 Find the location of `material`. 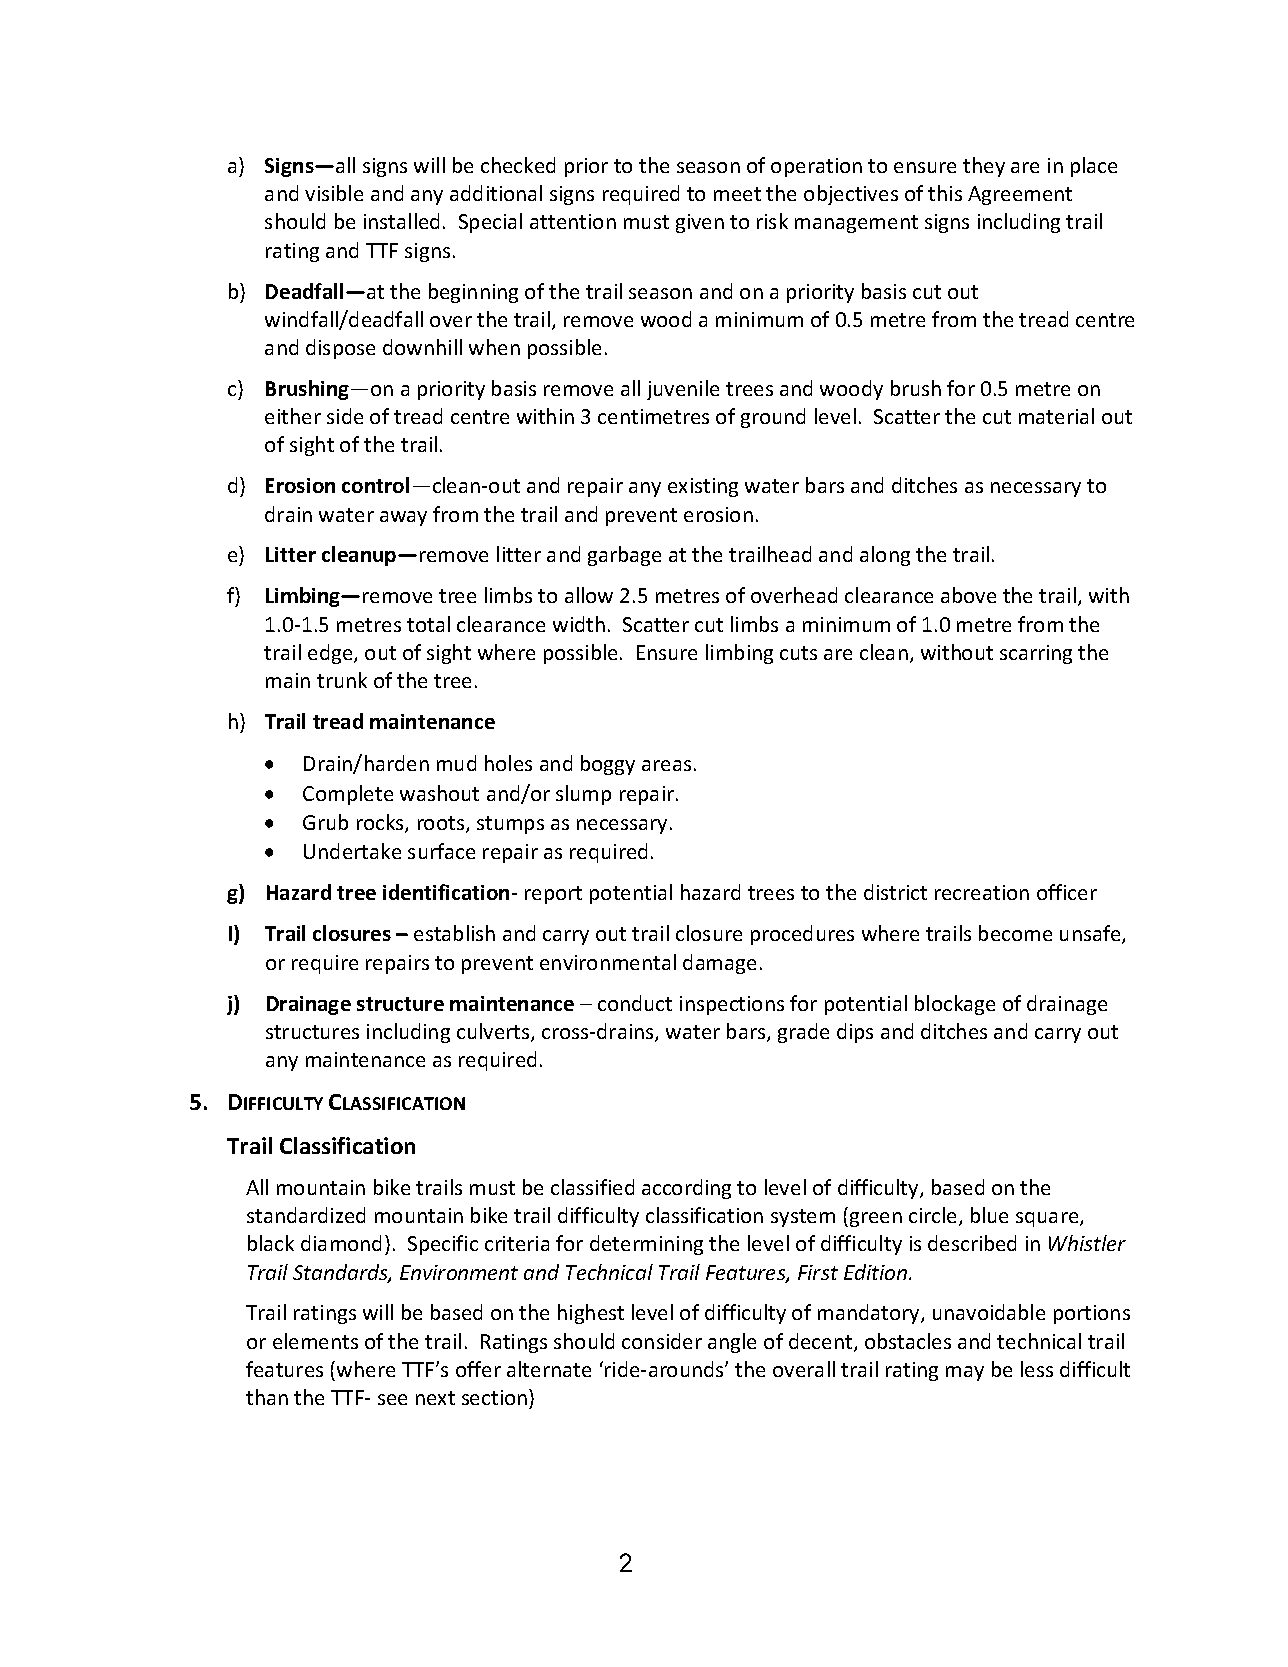

material is located at coordinates (1056, 416).
